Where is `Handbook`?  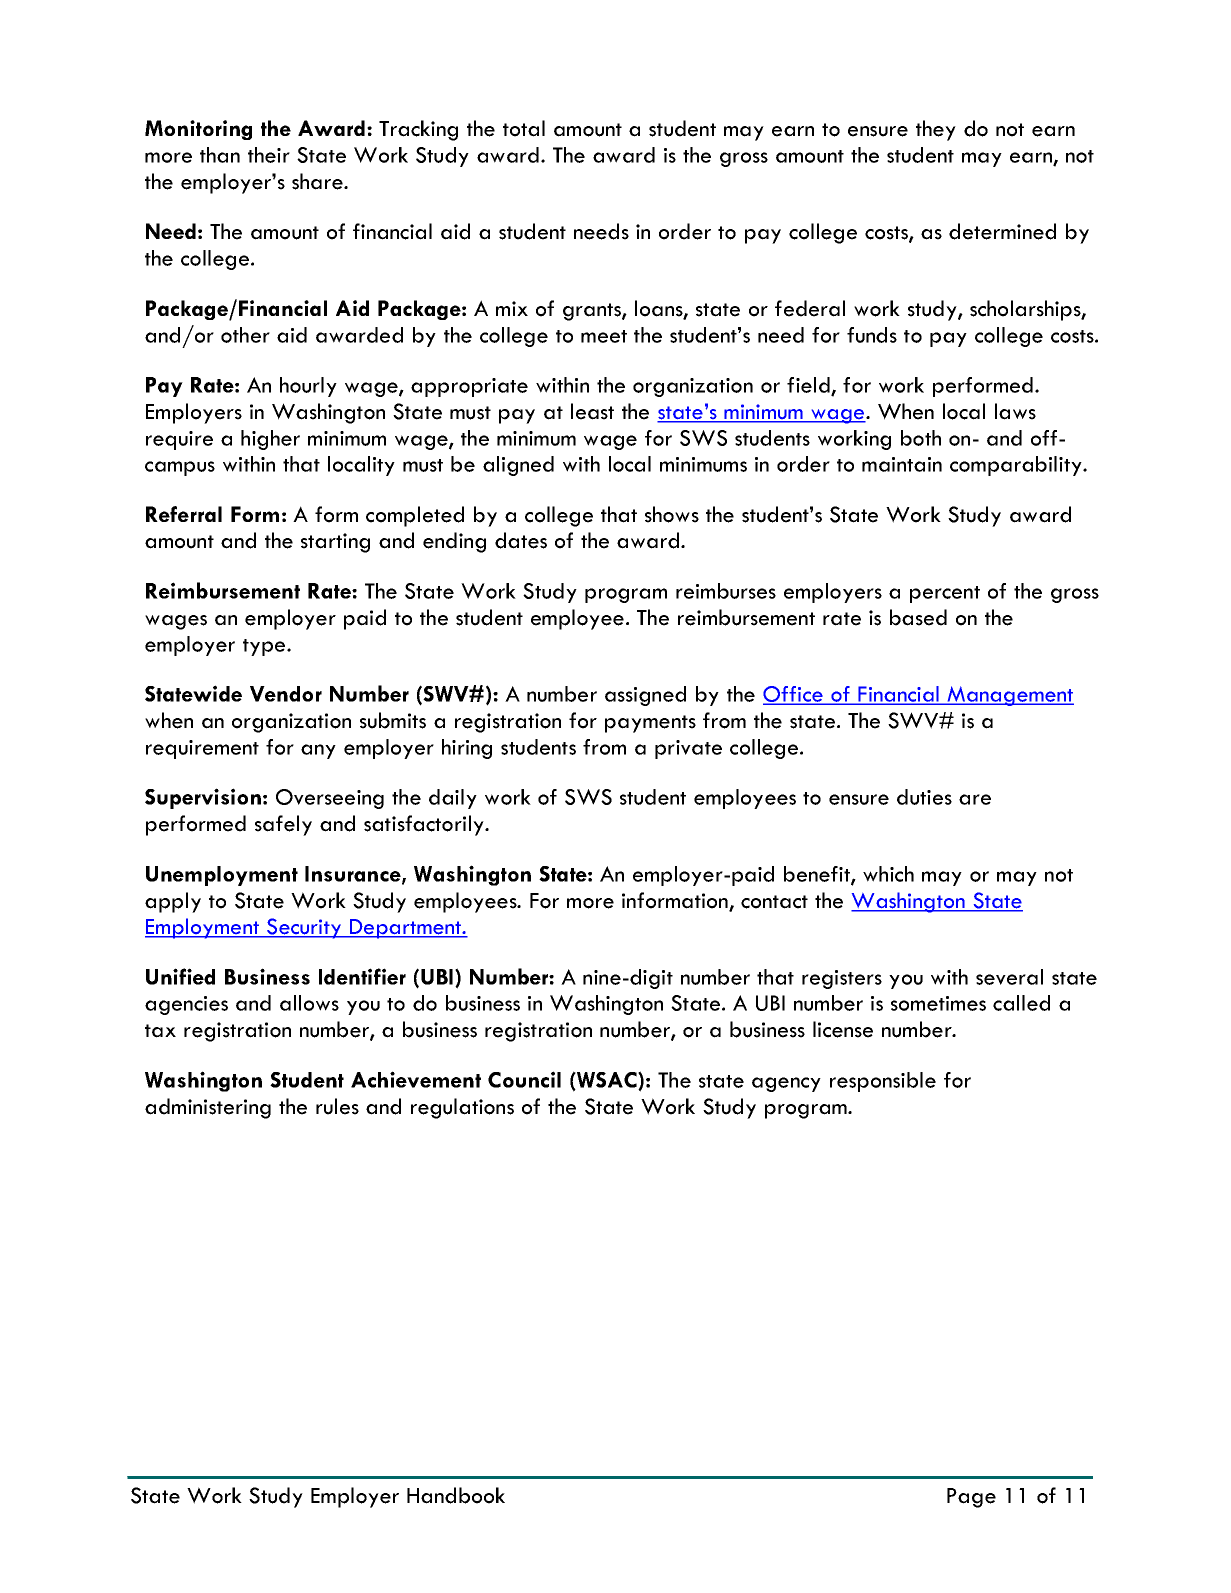 Handbook is located at coordinates (456, 1495).
